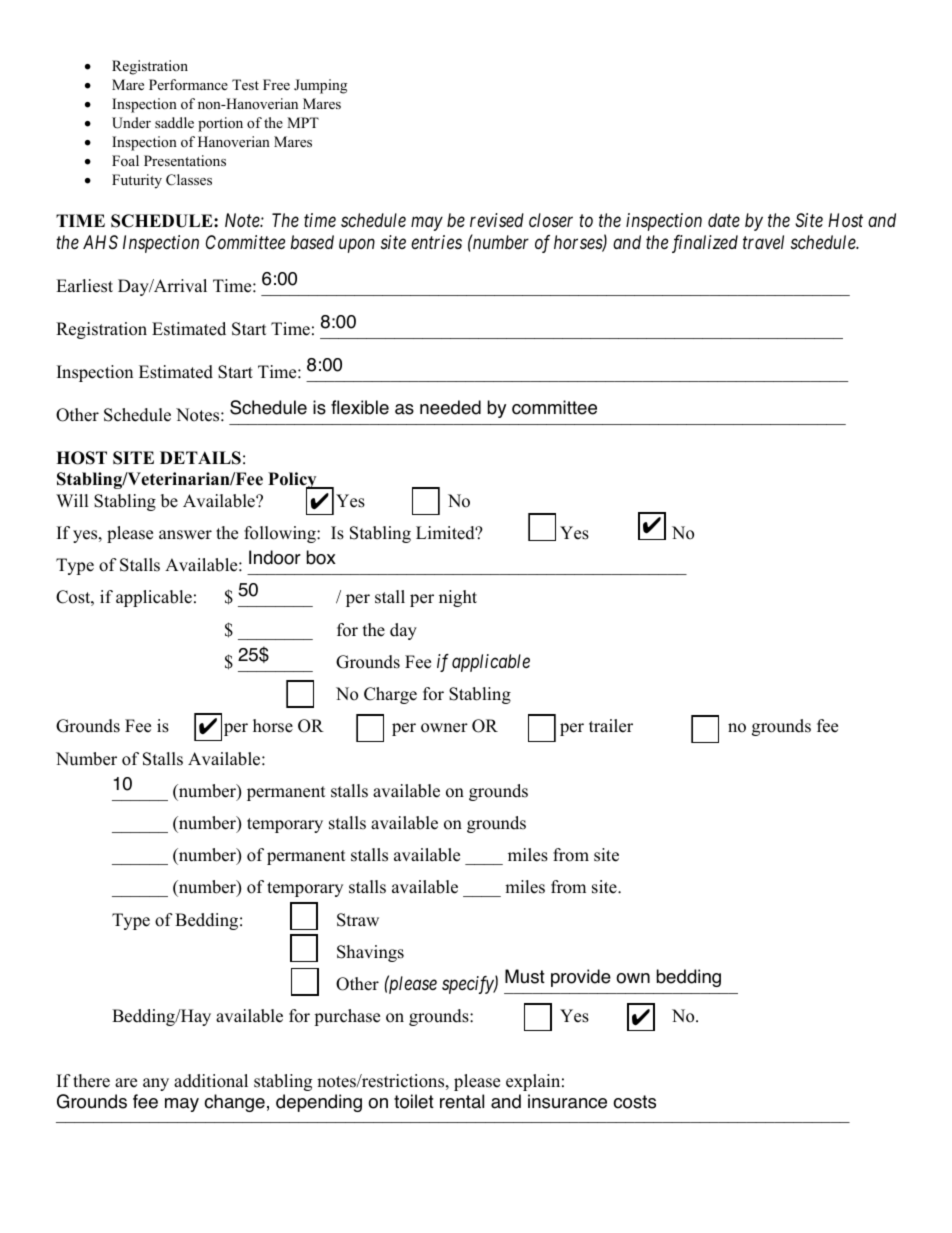 The height and width of the image is (1233, 952). Describe the element at coordinates (200, 458) in the image. I see `DETAILS` at that location.
